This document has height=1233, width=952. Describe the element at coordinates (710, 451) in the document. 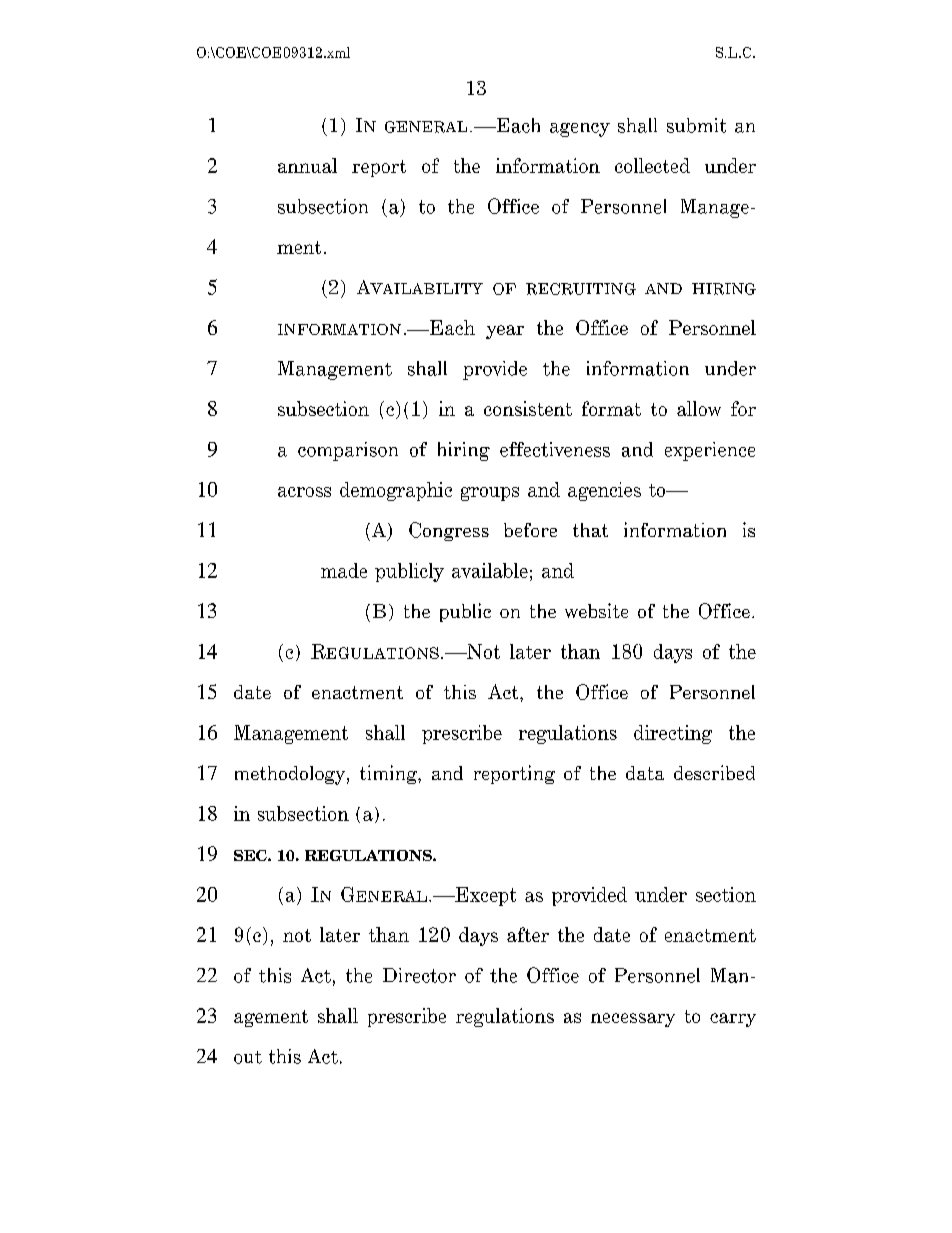

I see `experience` at that location.
